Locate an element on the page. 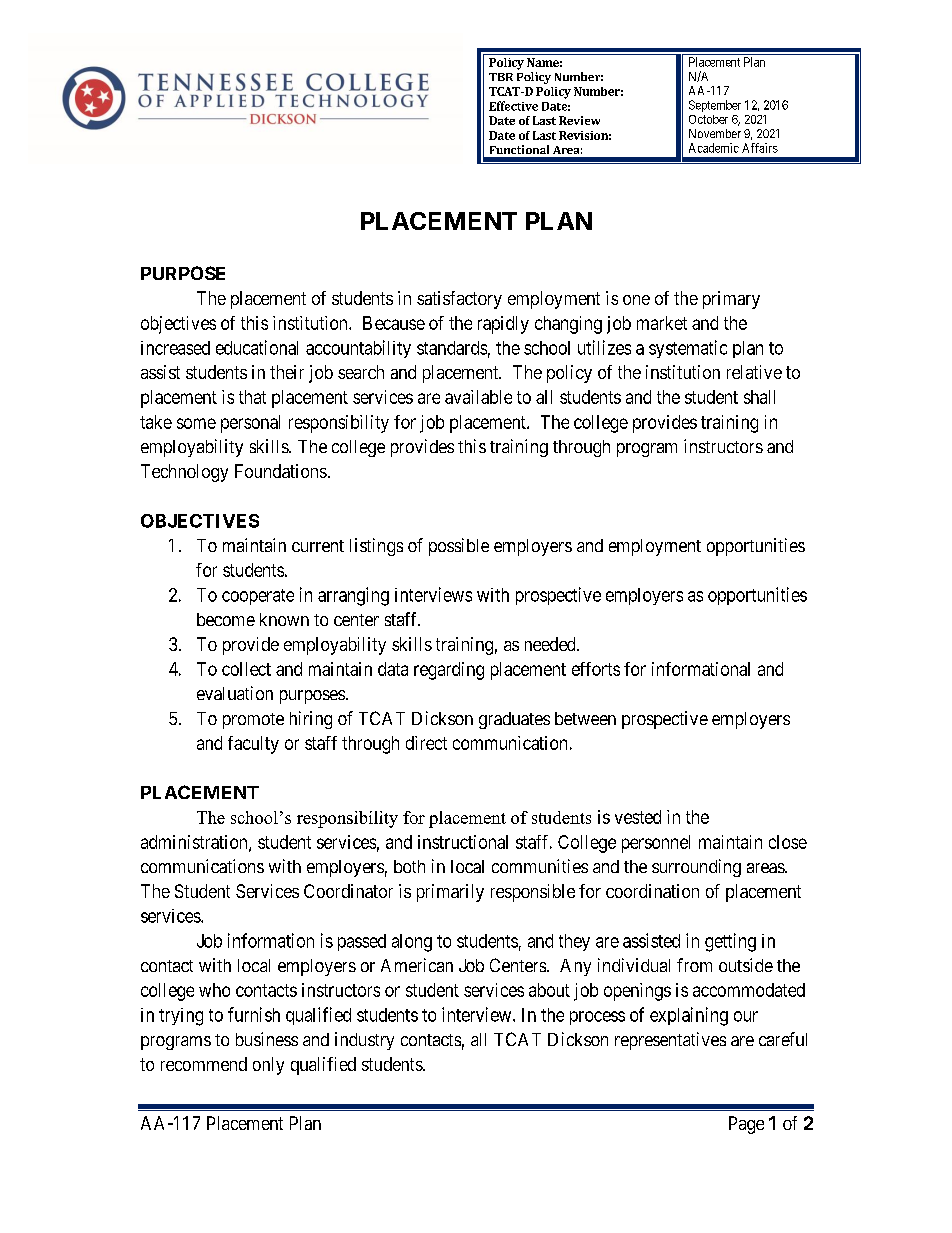  possible is located at coordinates (459, 547).
